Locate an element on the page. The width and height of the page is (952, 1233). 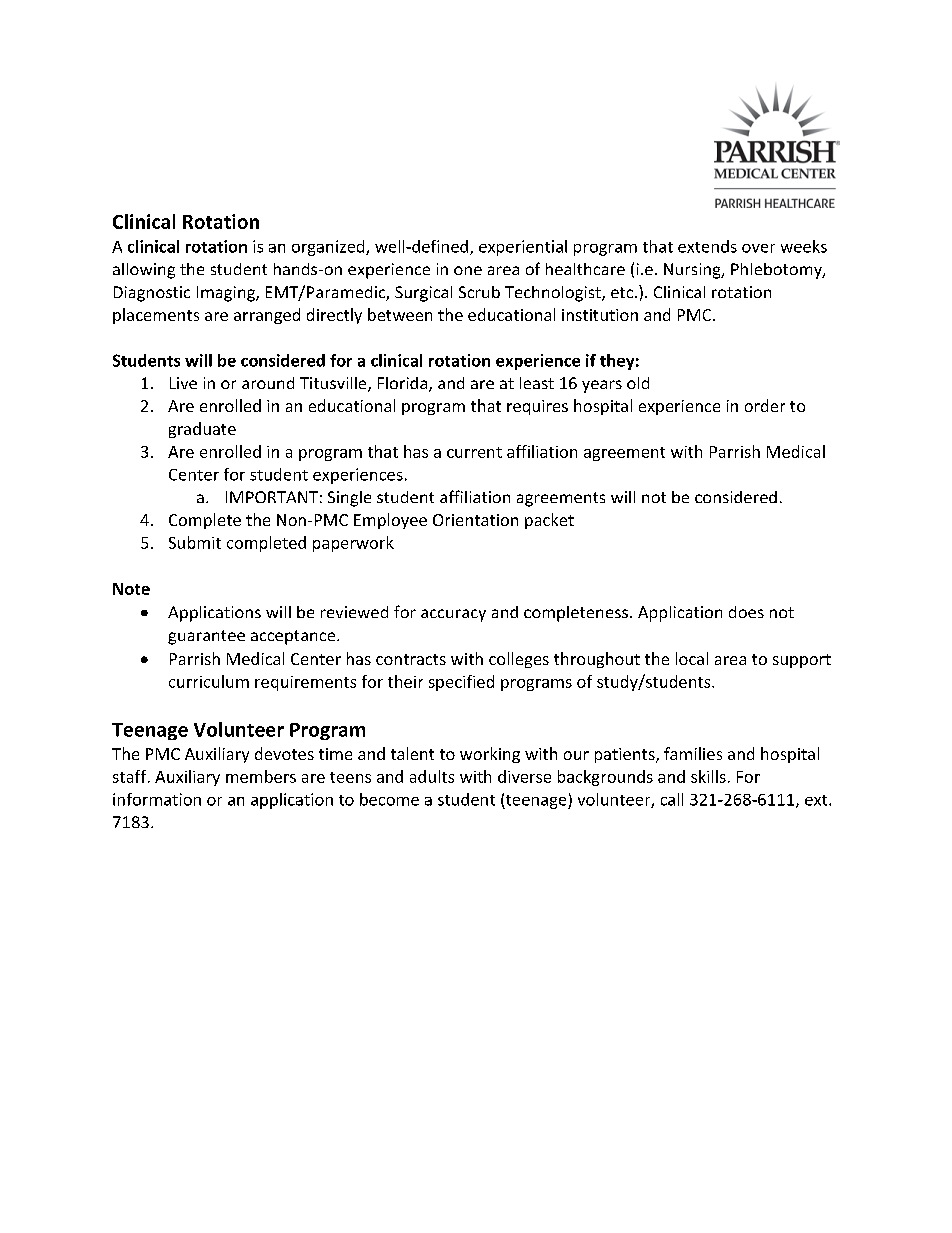
guarantee is located at coordinates (206, 637).
